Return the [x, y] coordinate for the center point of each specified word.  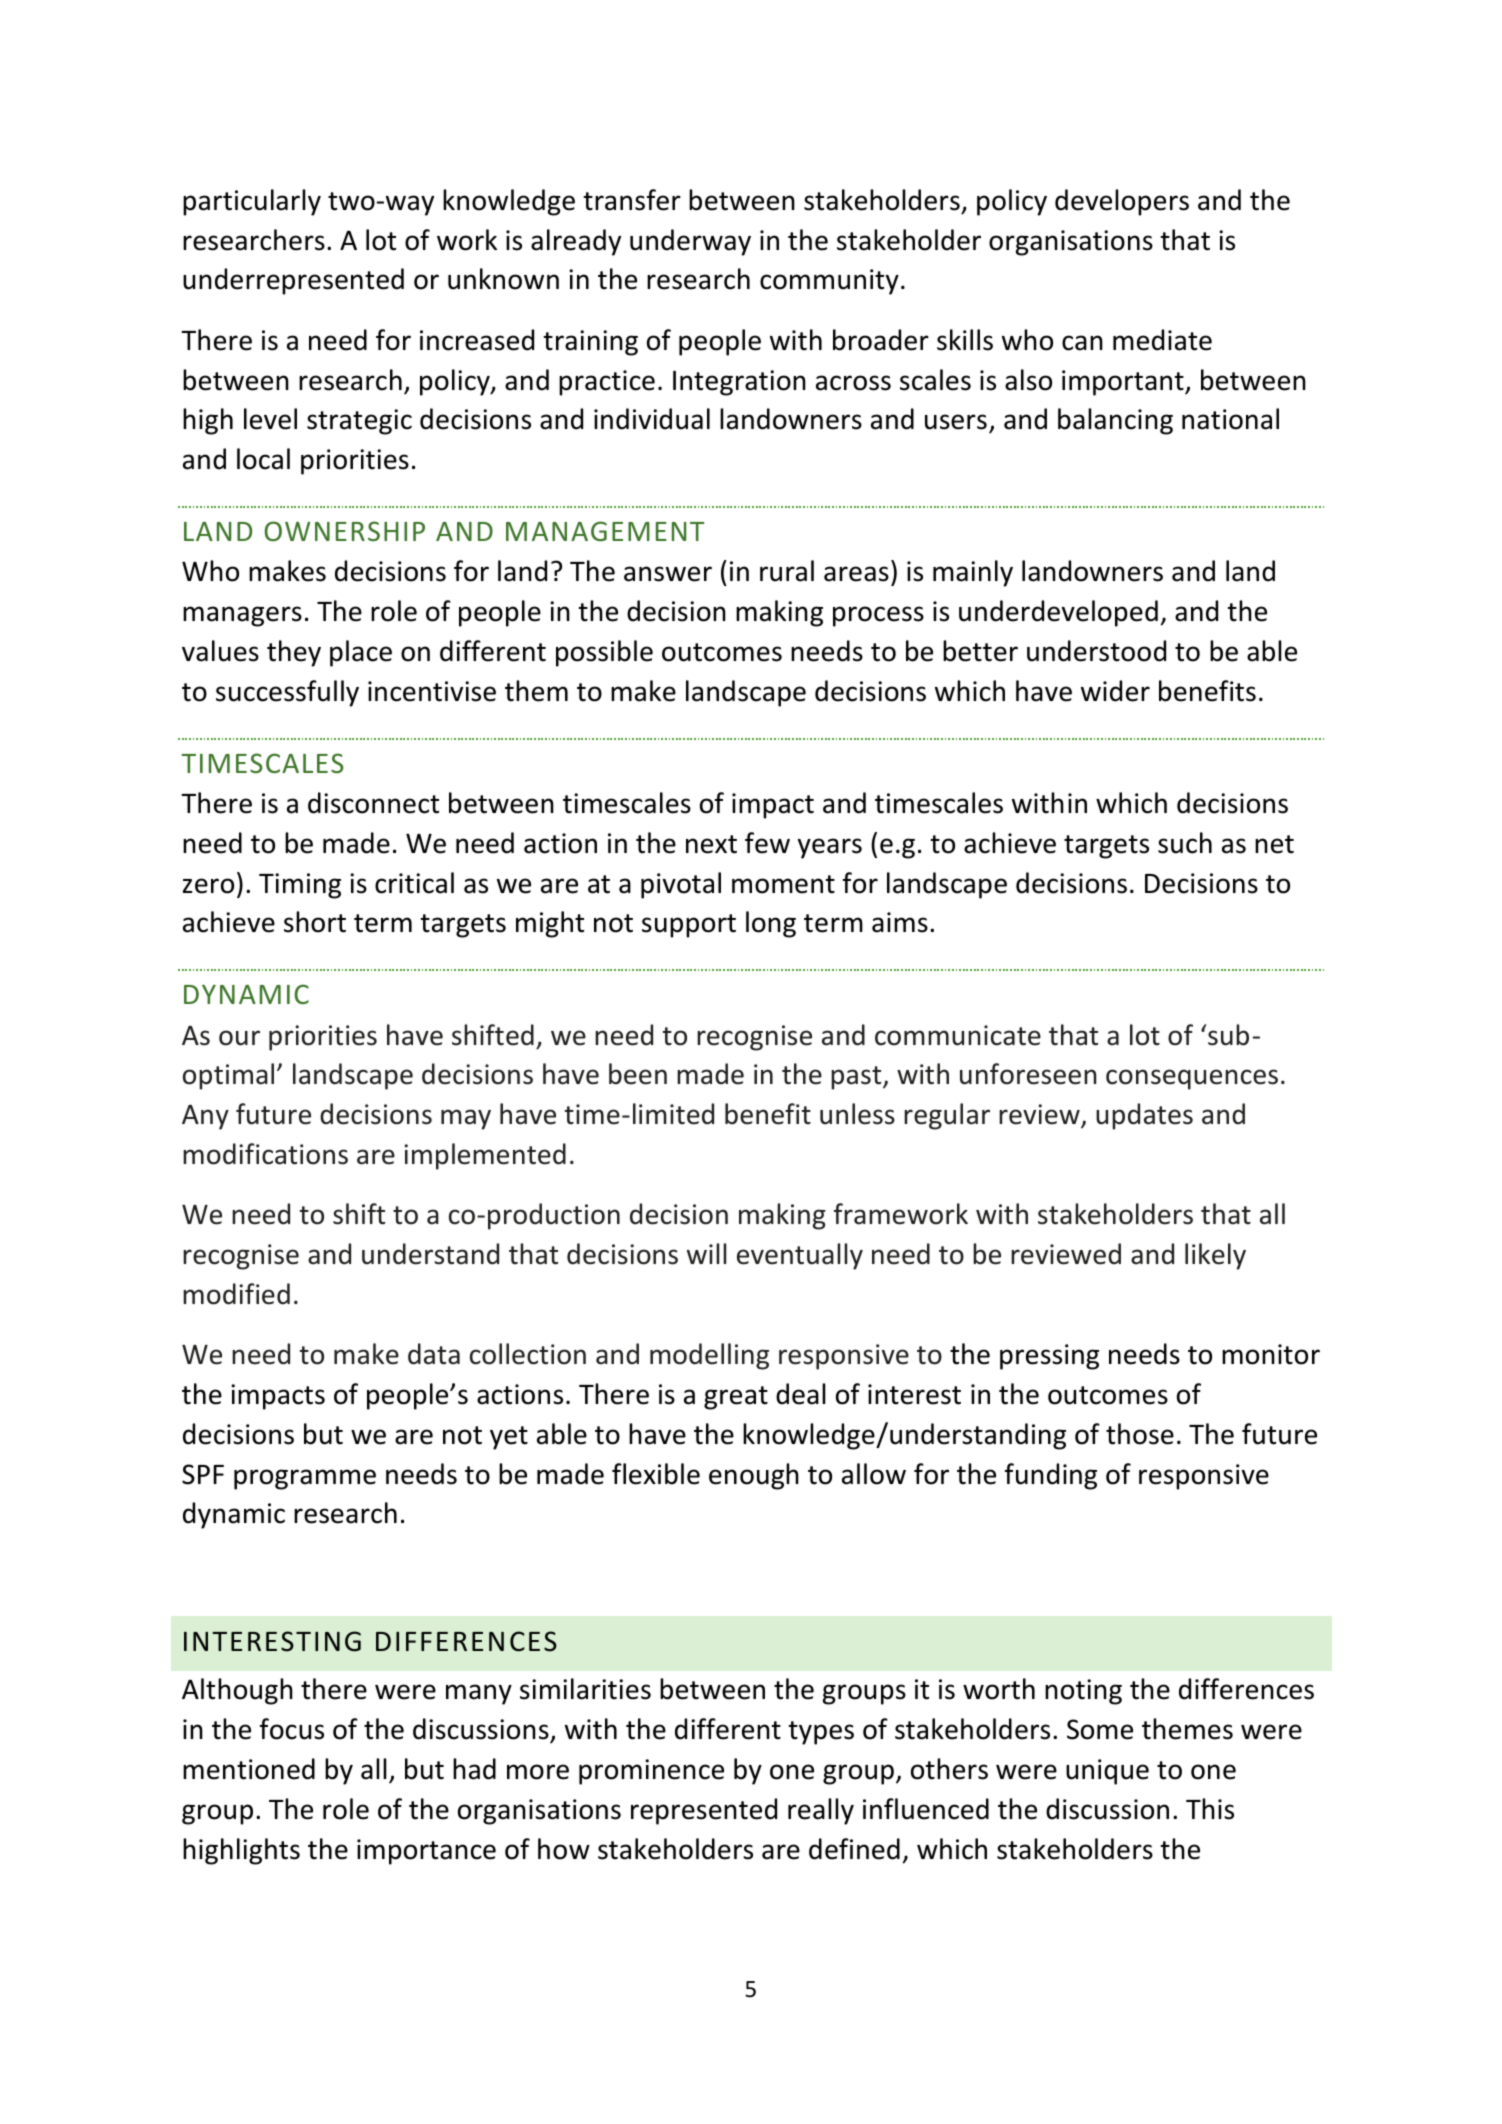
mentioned [249, 1769]
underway [690, 242]
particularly [252, 202]
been [638, 1074]
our [239, 1038]
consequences [1192, 1079]
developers [1122, 202]
